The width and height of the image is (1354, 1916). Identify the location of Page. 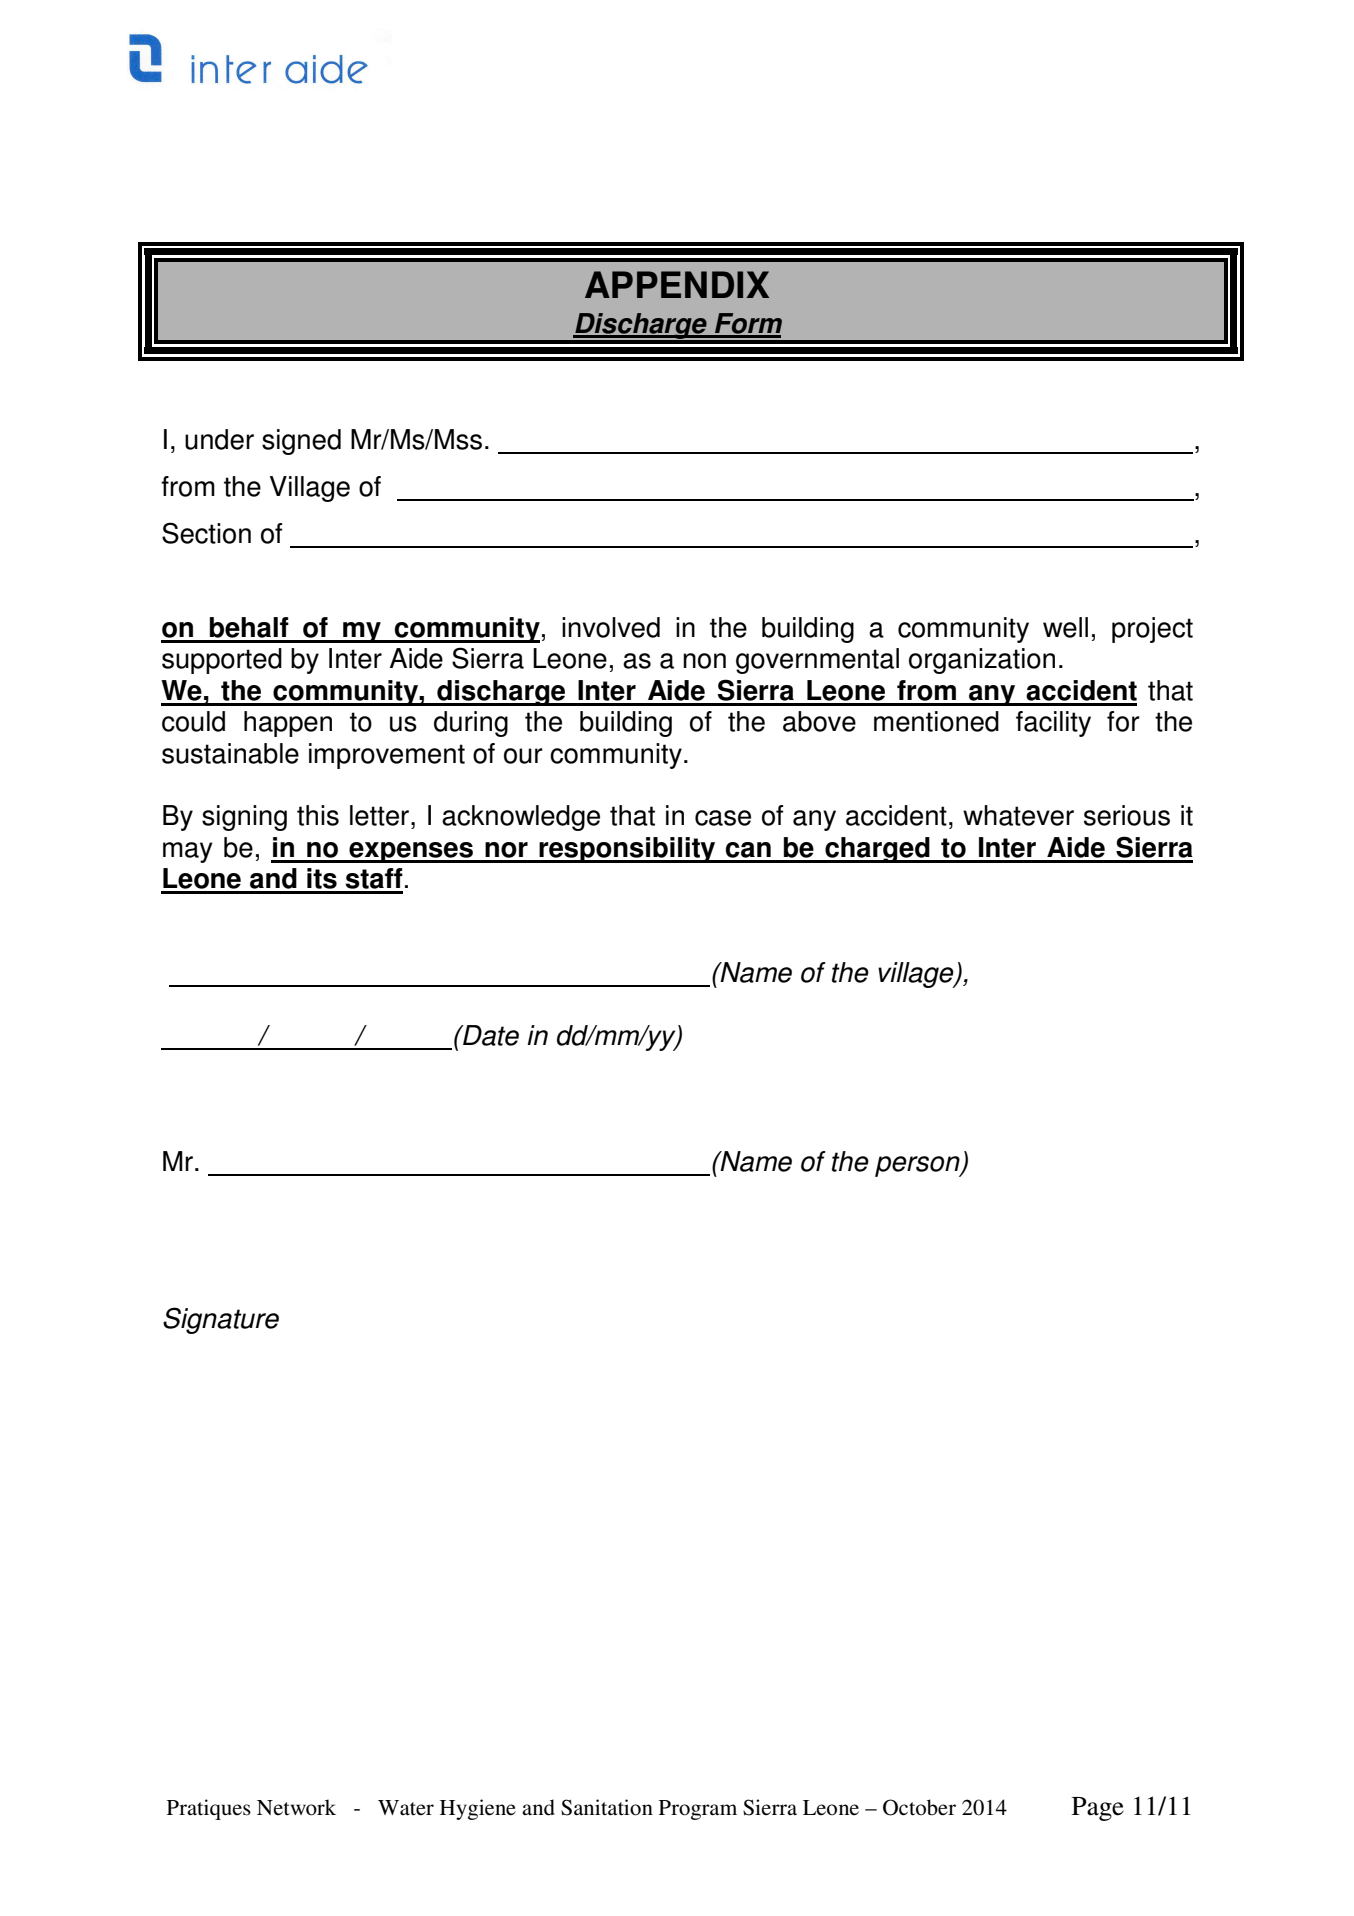
(1098, 1809).
